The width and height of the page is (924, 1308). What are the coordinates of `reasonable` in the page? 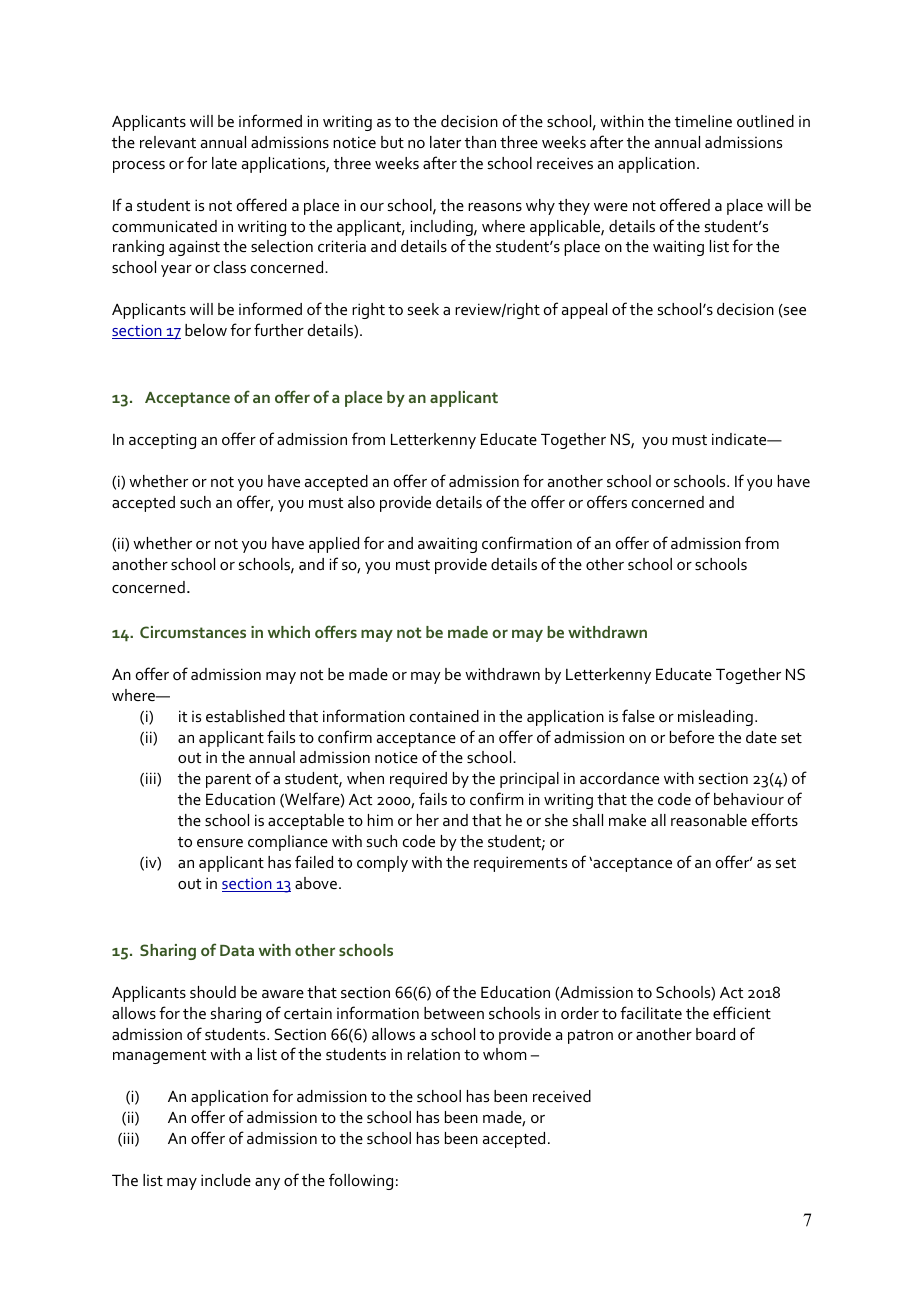 It's located at (709, 820).
